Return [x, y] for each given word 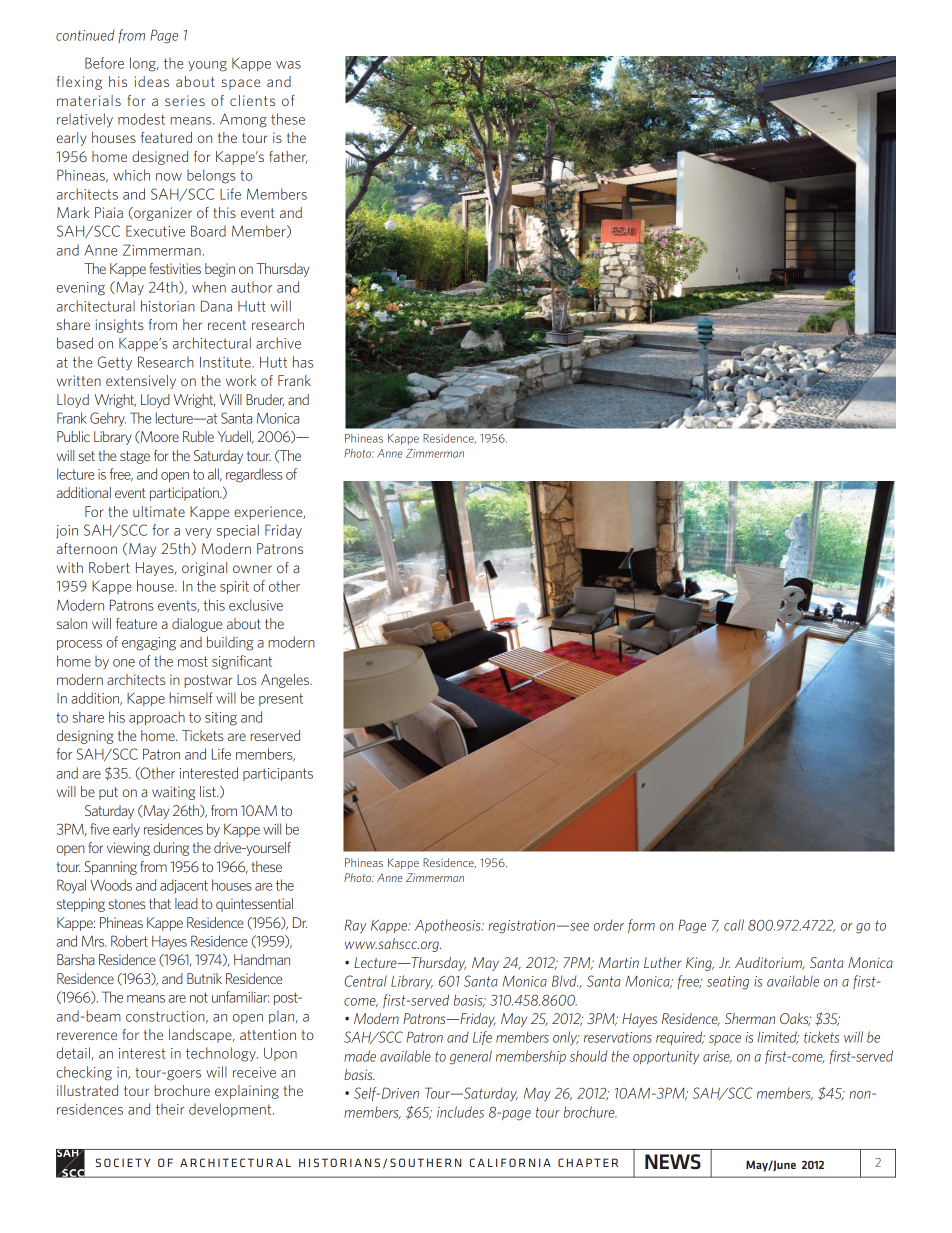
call [734, 925]
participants [278, 774]
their [170, 1109]
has [303, 362]
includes [460, 1112]
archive [278, 343]
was [288, 65]
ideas [152, 81]
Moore [159, 436]
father [288, 157]
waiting [173, 793]
